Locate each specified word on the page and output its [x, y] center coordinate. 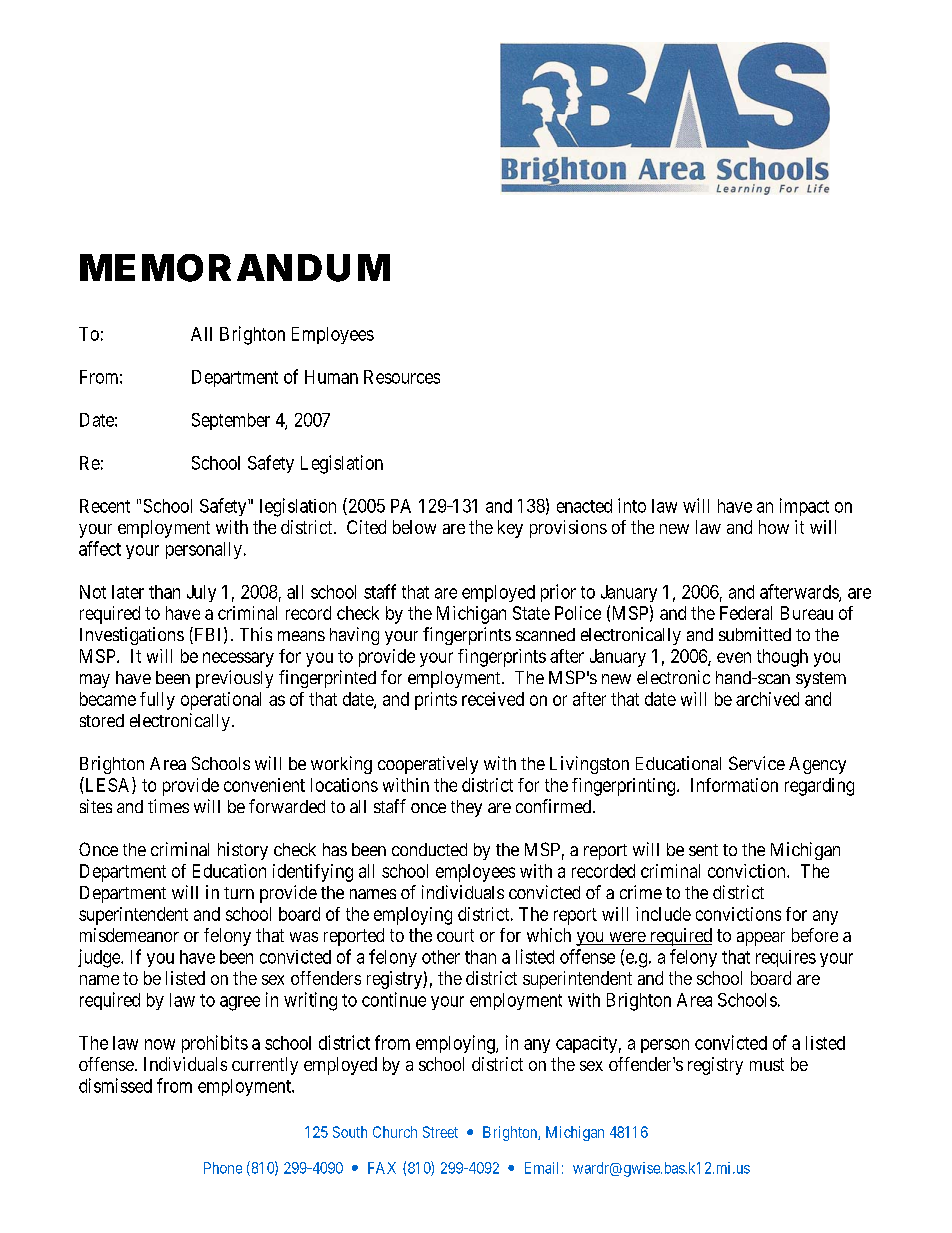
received [493, 699]
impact [804, 507]
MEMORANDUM [235, 268]
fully [157, 701]
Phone [223, 1168]
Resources [402, 377]
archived [767, 699]
